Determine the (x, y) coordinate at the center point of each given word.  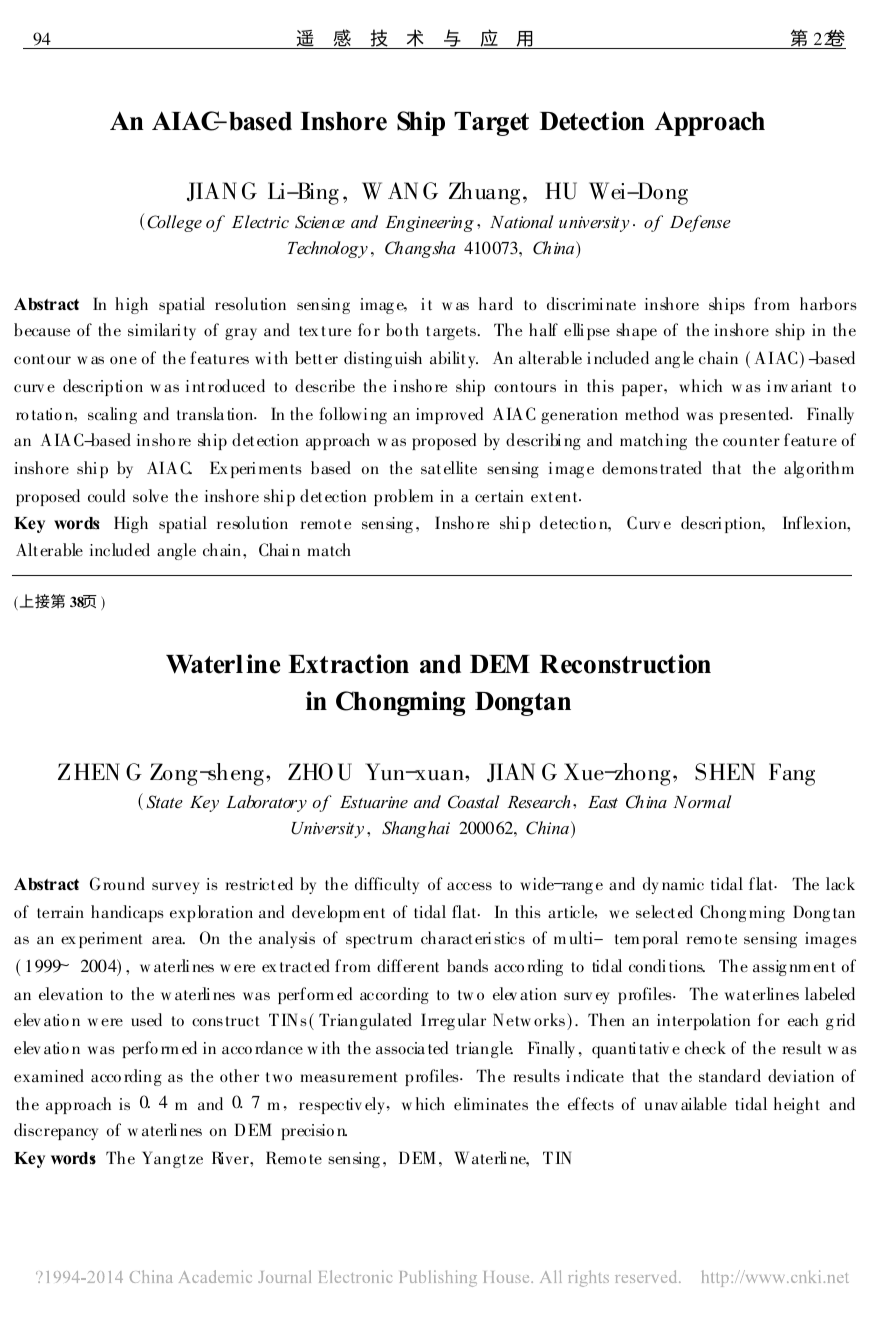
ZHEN (89, 772)
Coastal (474, 802)
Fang (792, 774)
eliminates (491, 1103)
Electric (260, 221)
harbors (828, 304)
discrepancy (56, 1131)
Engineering (429, 224)
